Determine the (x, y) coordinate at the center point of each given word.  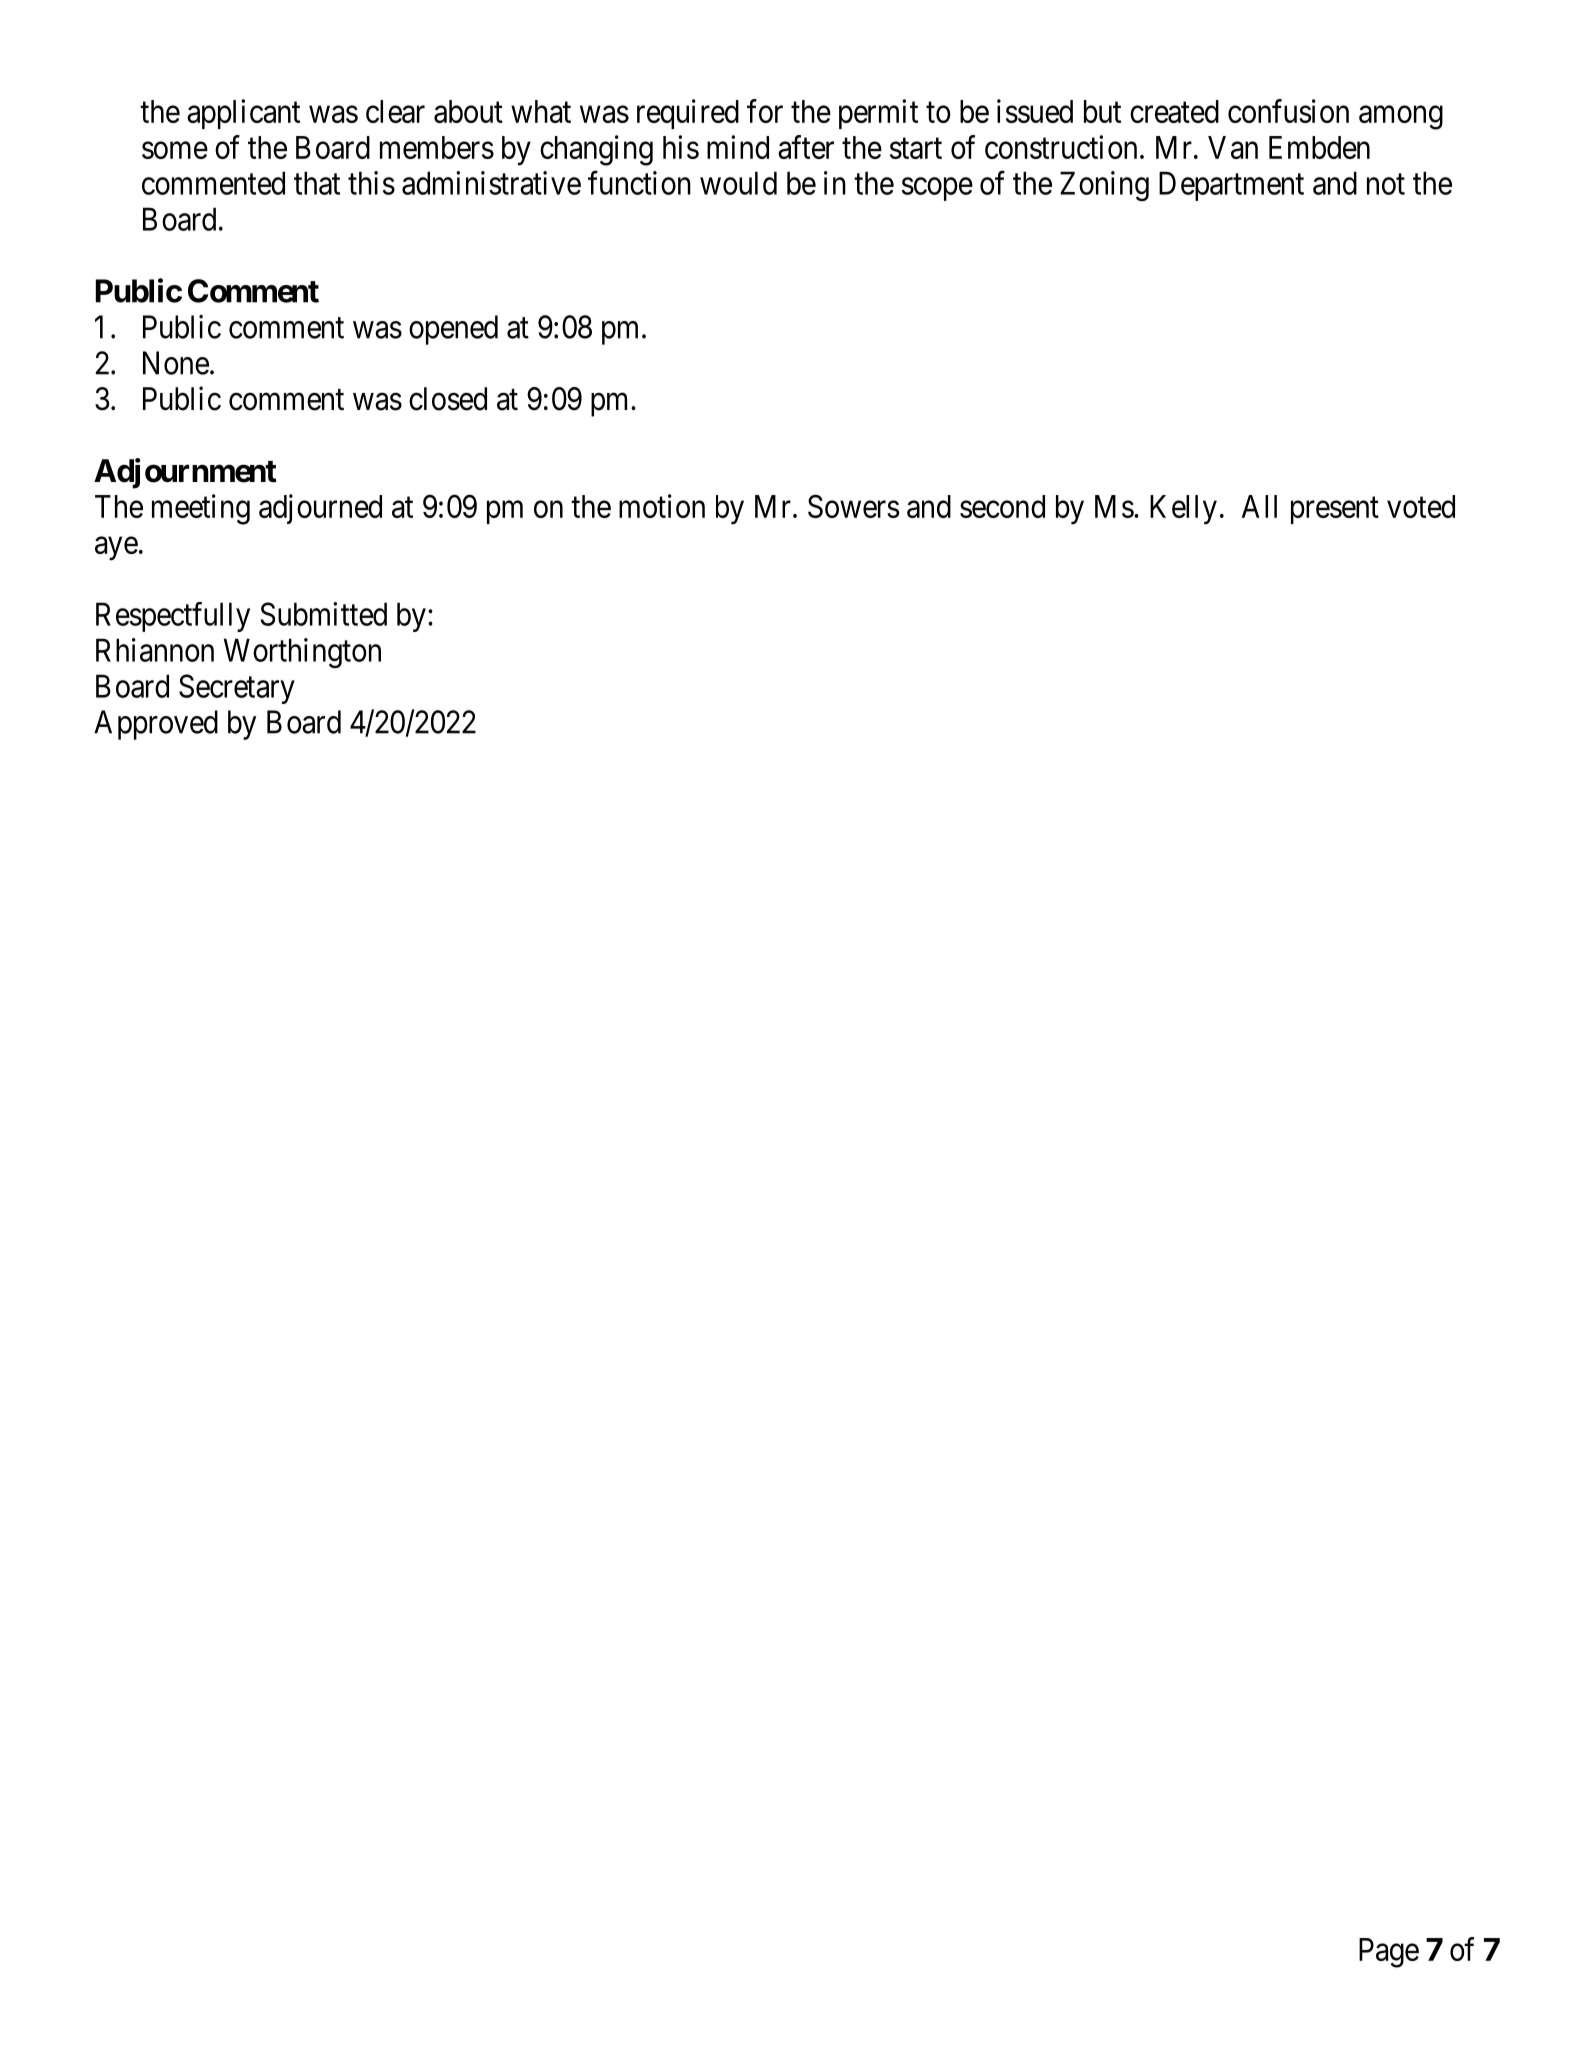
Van (1233, 147)
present (1335, 510)
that (317, 183)
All (1259, 506)
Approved (156, 725)
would (738, 183)
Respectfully (173, 617)
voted (1421, 506)
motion (662, 506)
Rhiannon (155, 650)
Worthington (302, 653)
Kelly (1183, 510)
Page (1389, 1953)
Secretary (237, 689)
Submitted (323, 614)
